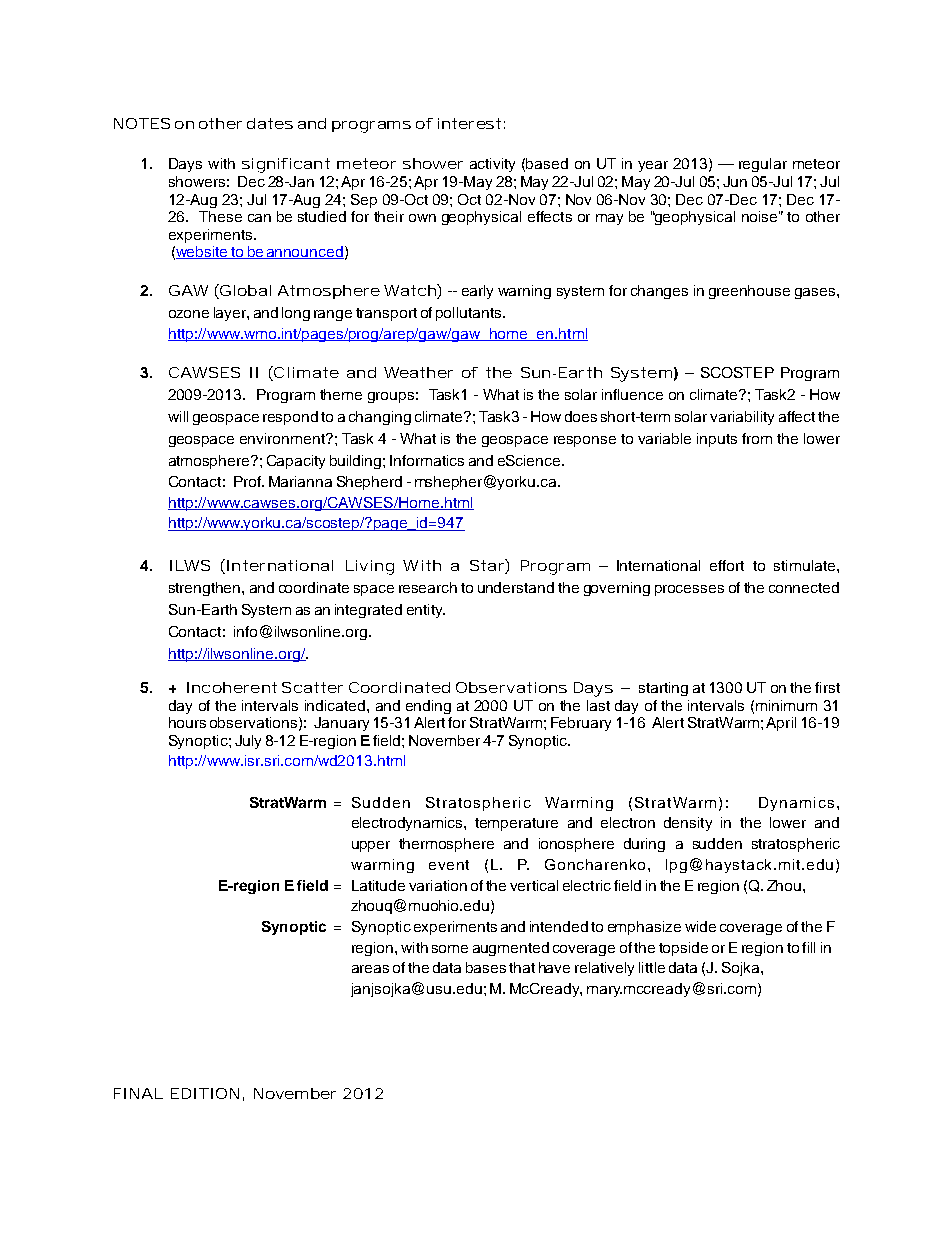  I want to click on Jun, so click(735, 181).
